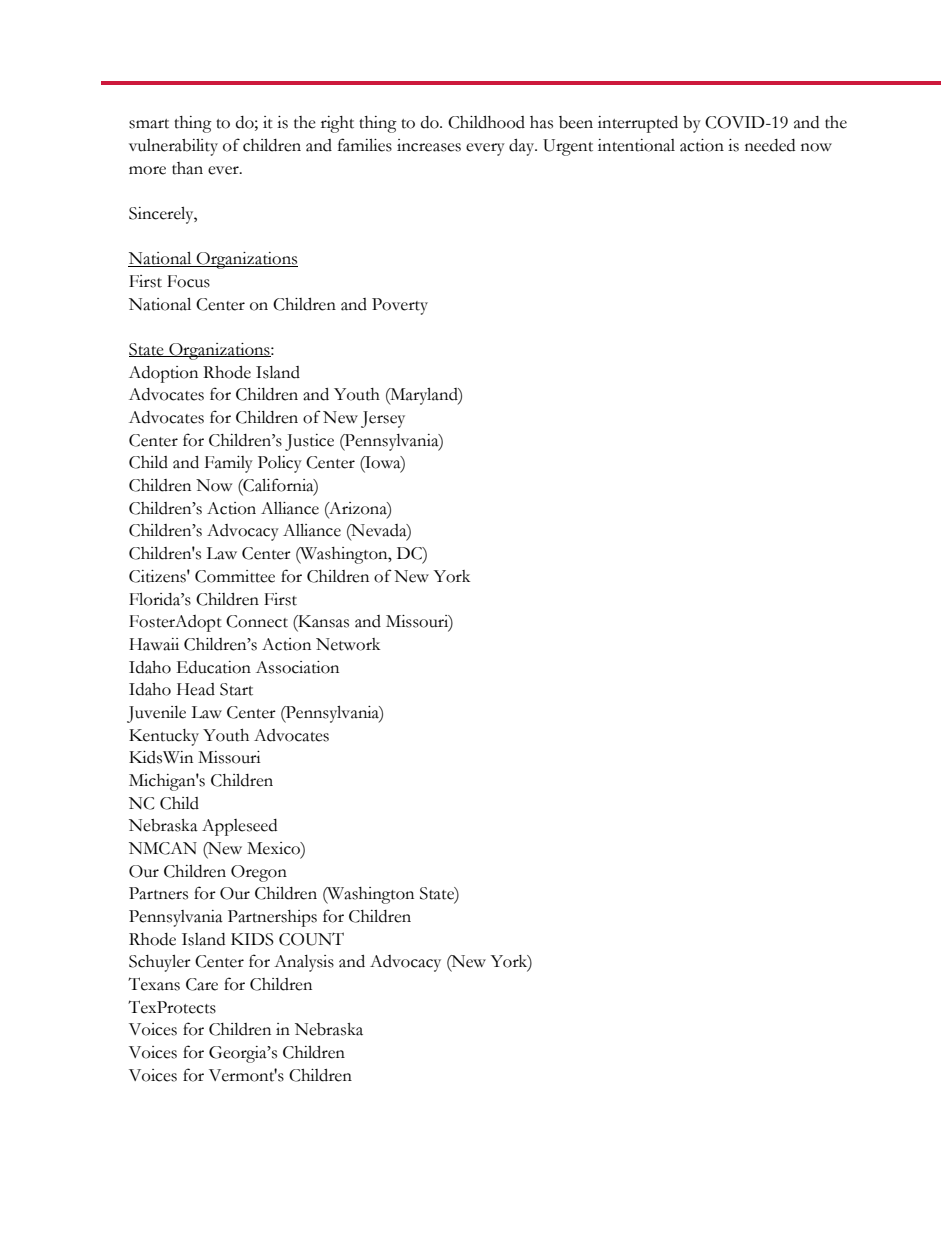  I want to click on Care, so click(202, 984).
